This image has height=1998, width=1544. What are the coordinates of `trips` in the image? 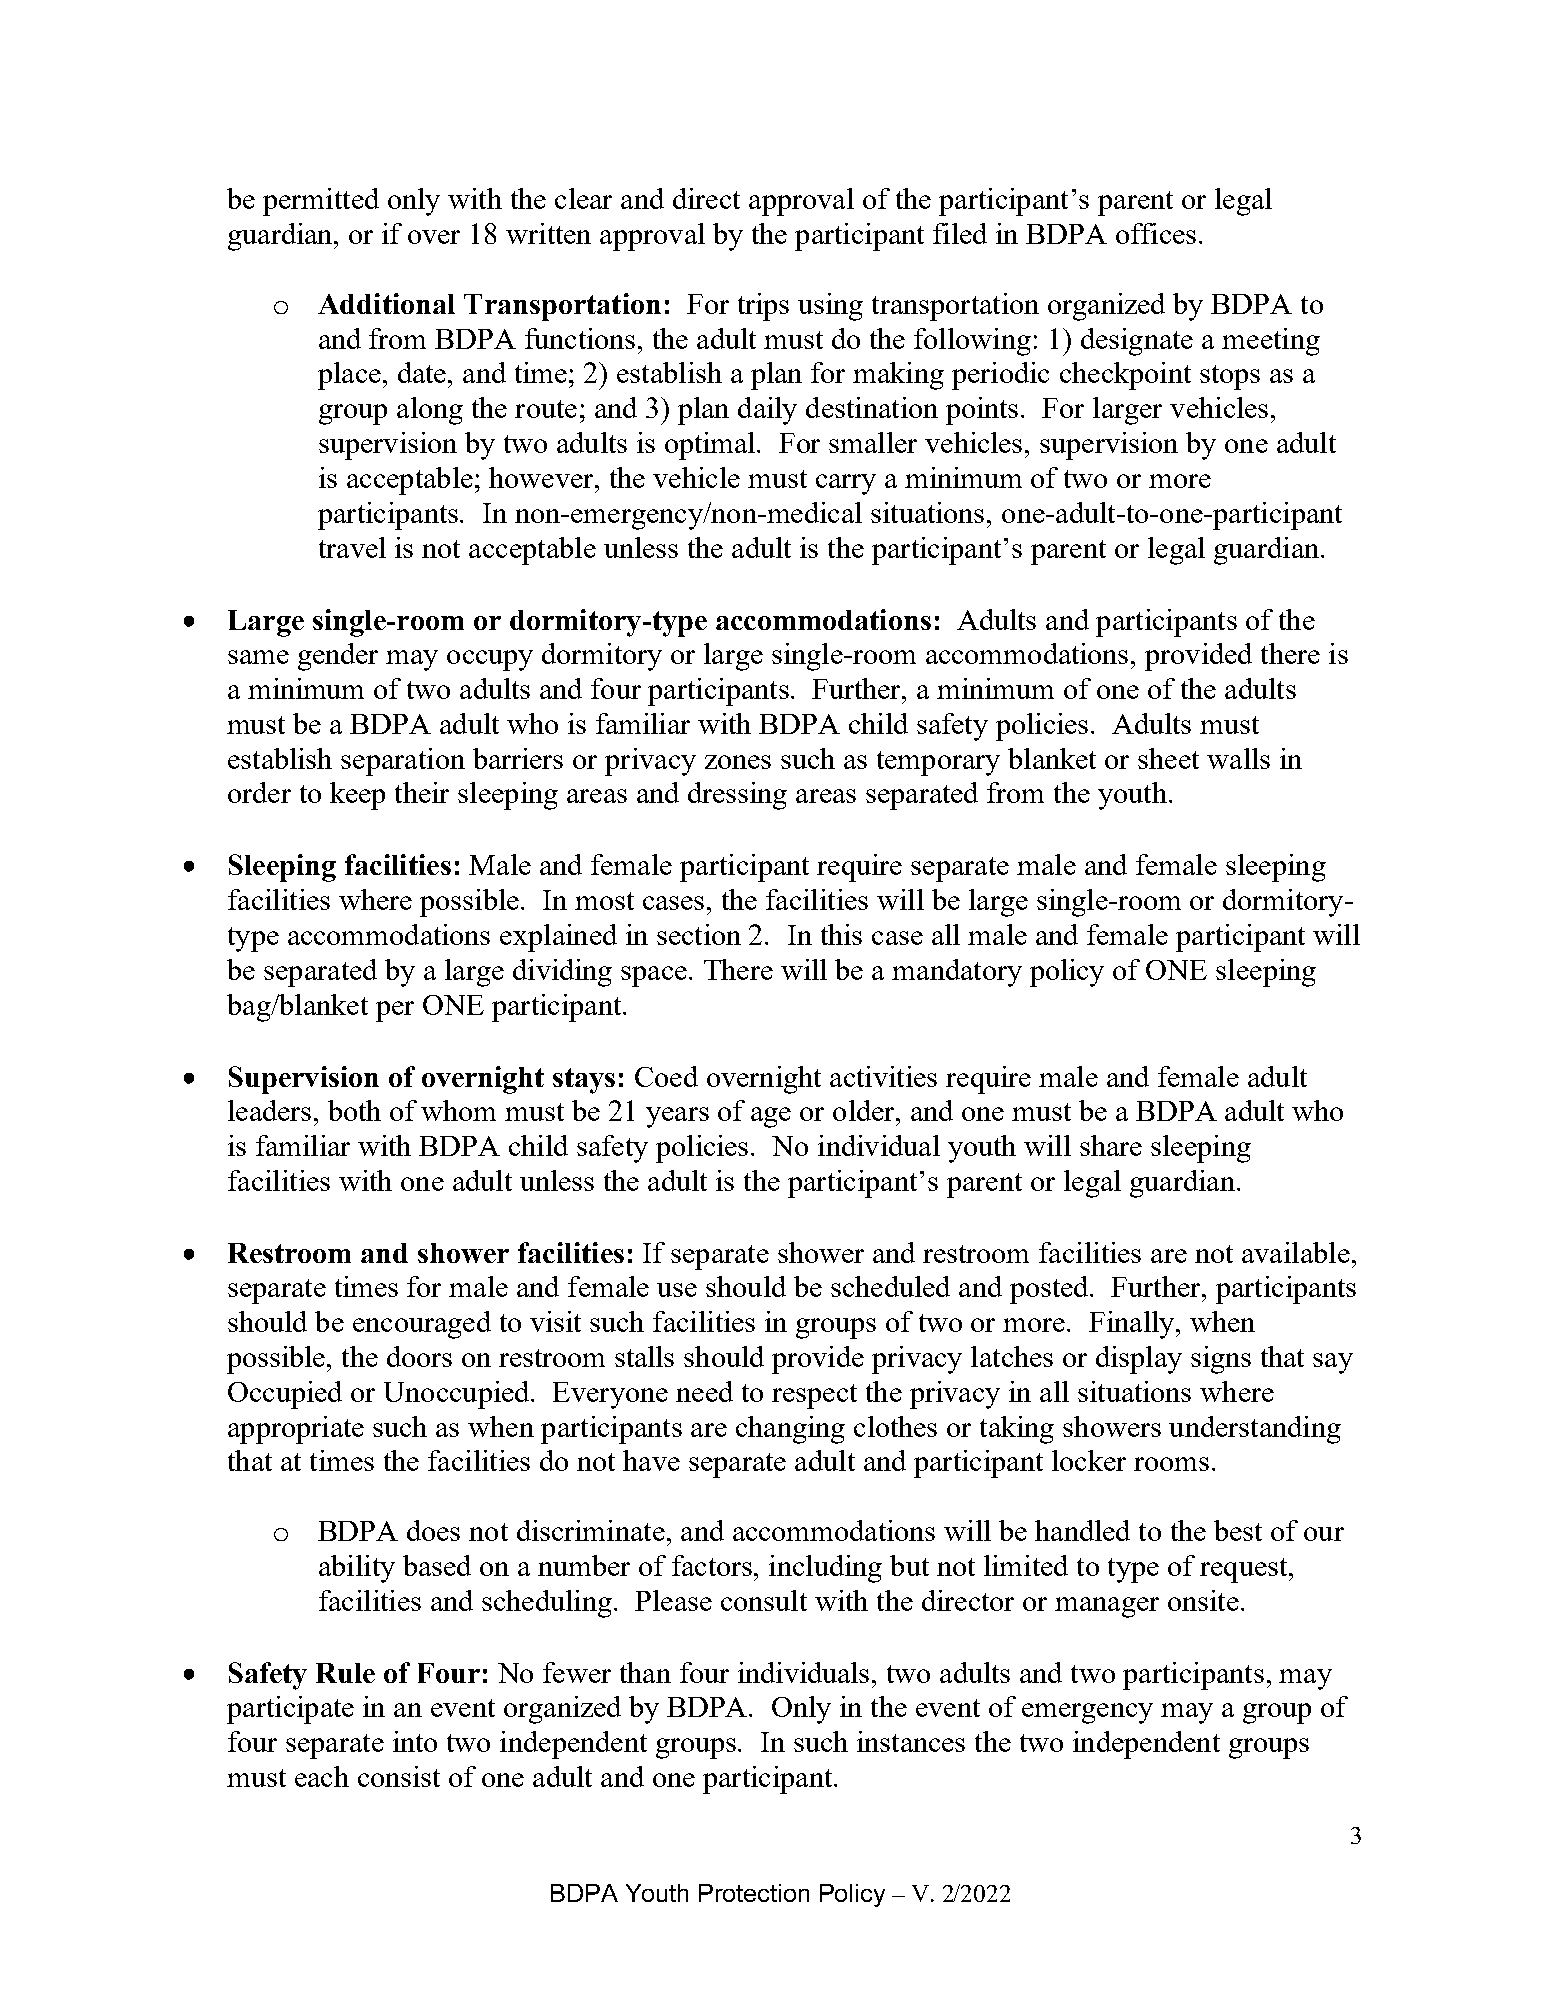 It's located at (763, 307).
